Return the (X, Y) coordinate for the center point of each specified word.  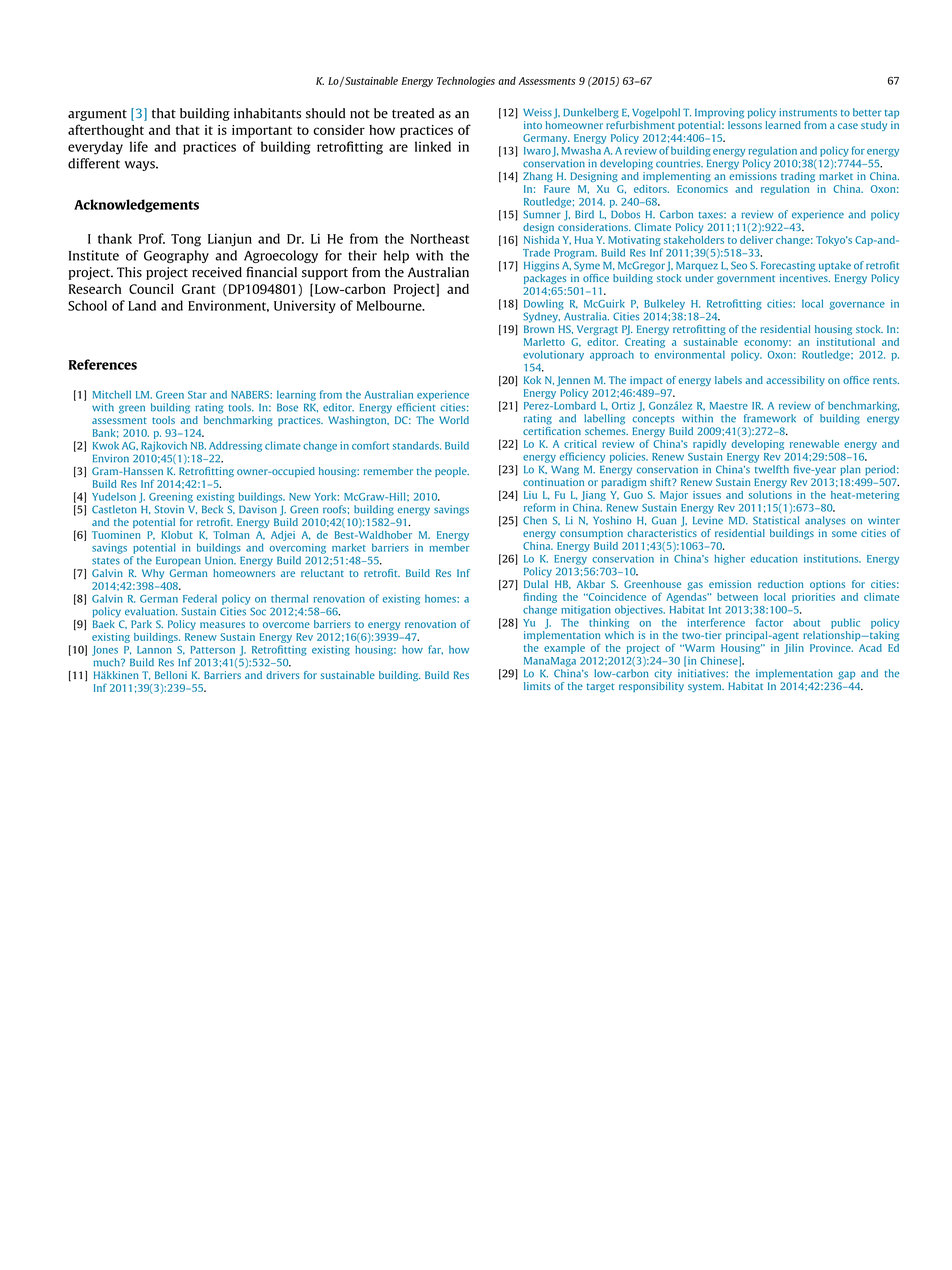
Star (197, 395)
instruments (808, 112)
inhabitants (267, 113)
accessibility (795, 381)
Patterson (213, 650)
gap (846, 675)
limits (537, 686)
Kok (532, 380)
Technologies (466, 81)
